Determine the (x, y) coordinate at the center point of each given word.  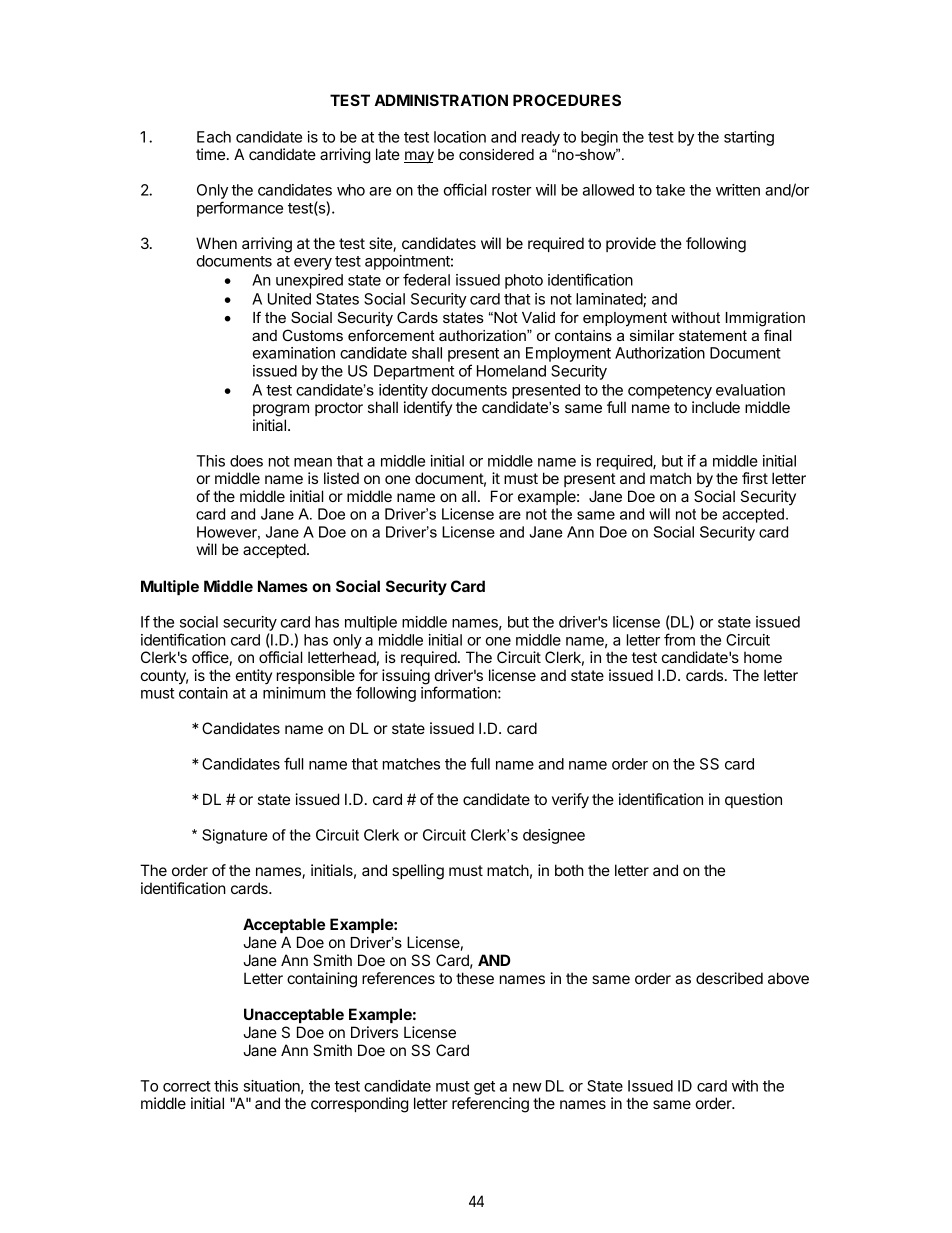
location (460, 137)
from (679, 639)
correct (187, 1086)
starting (749, 138)
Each (214, 137)
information (460, 692)
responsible (316, 676)
